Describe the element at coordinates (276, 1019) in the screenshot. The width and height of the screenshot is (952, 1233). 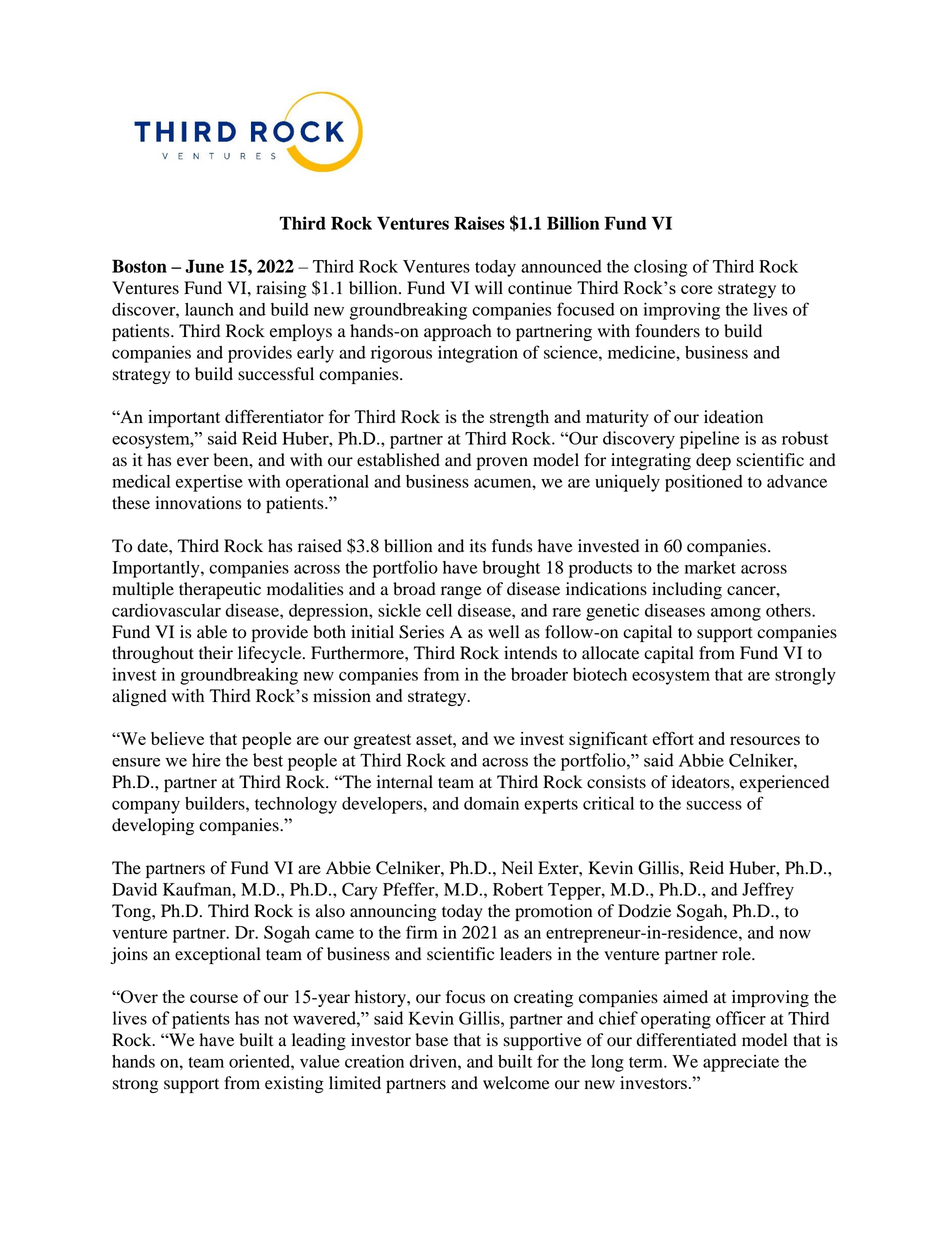
I see `not` at that location.
